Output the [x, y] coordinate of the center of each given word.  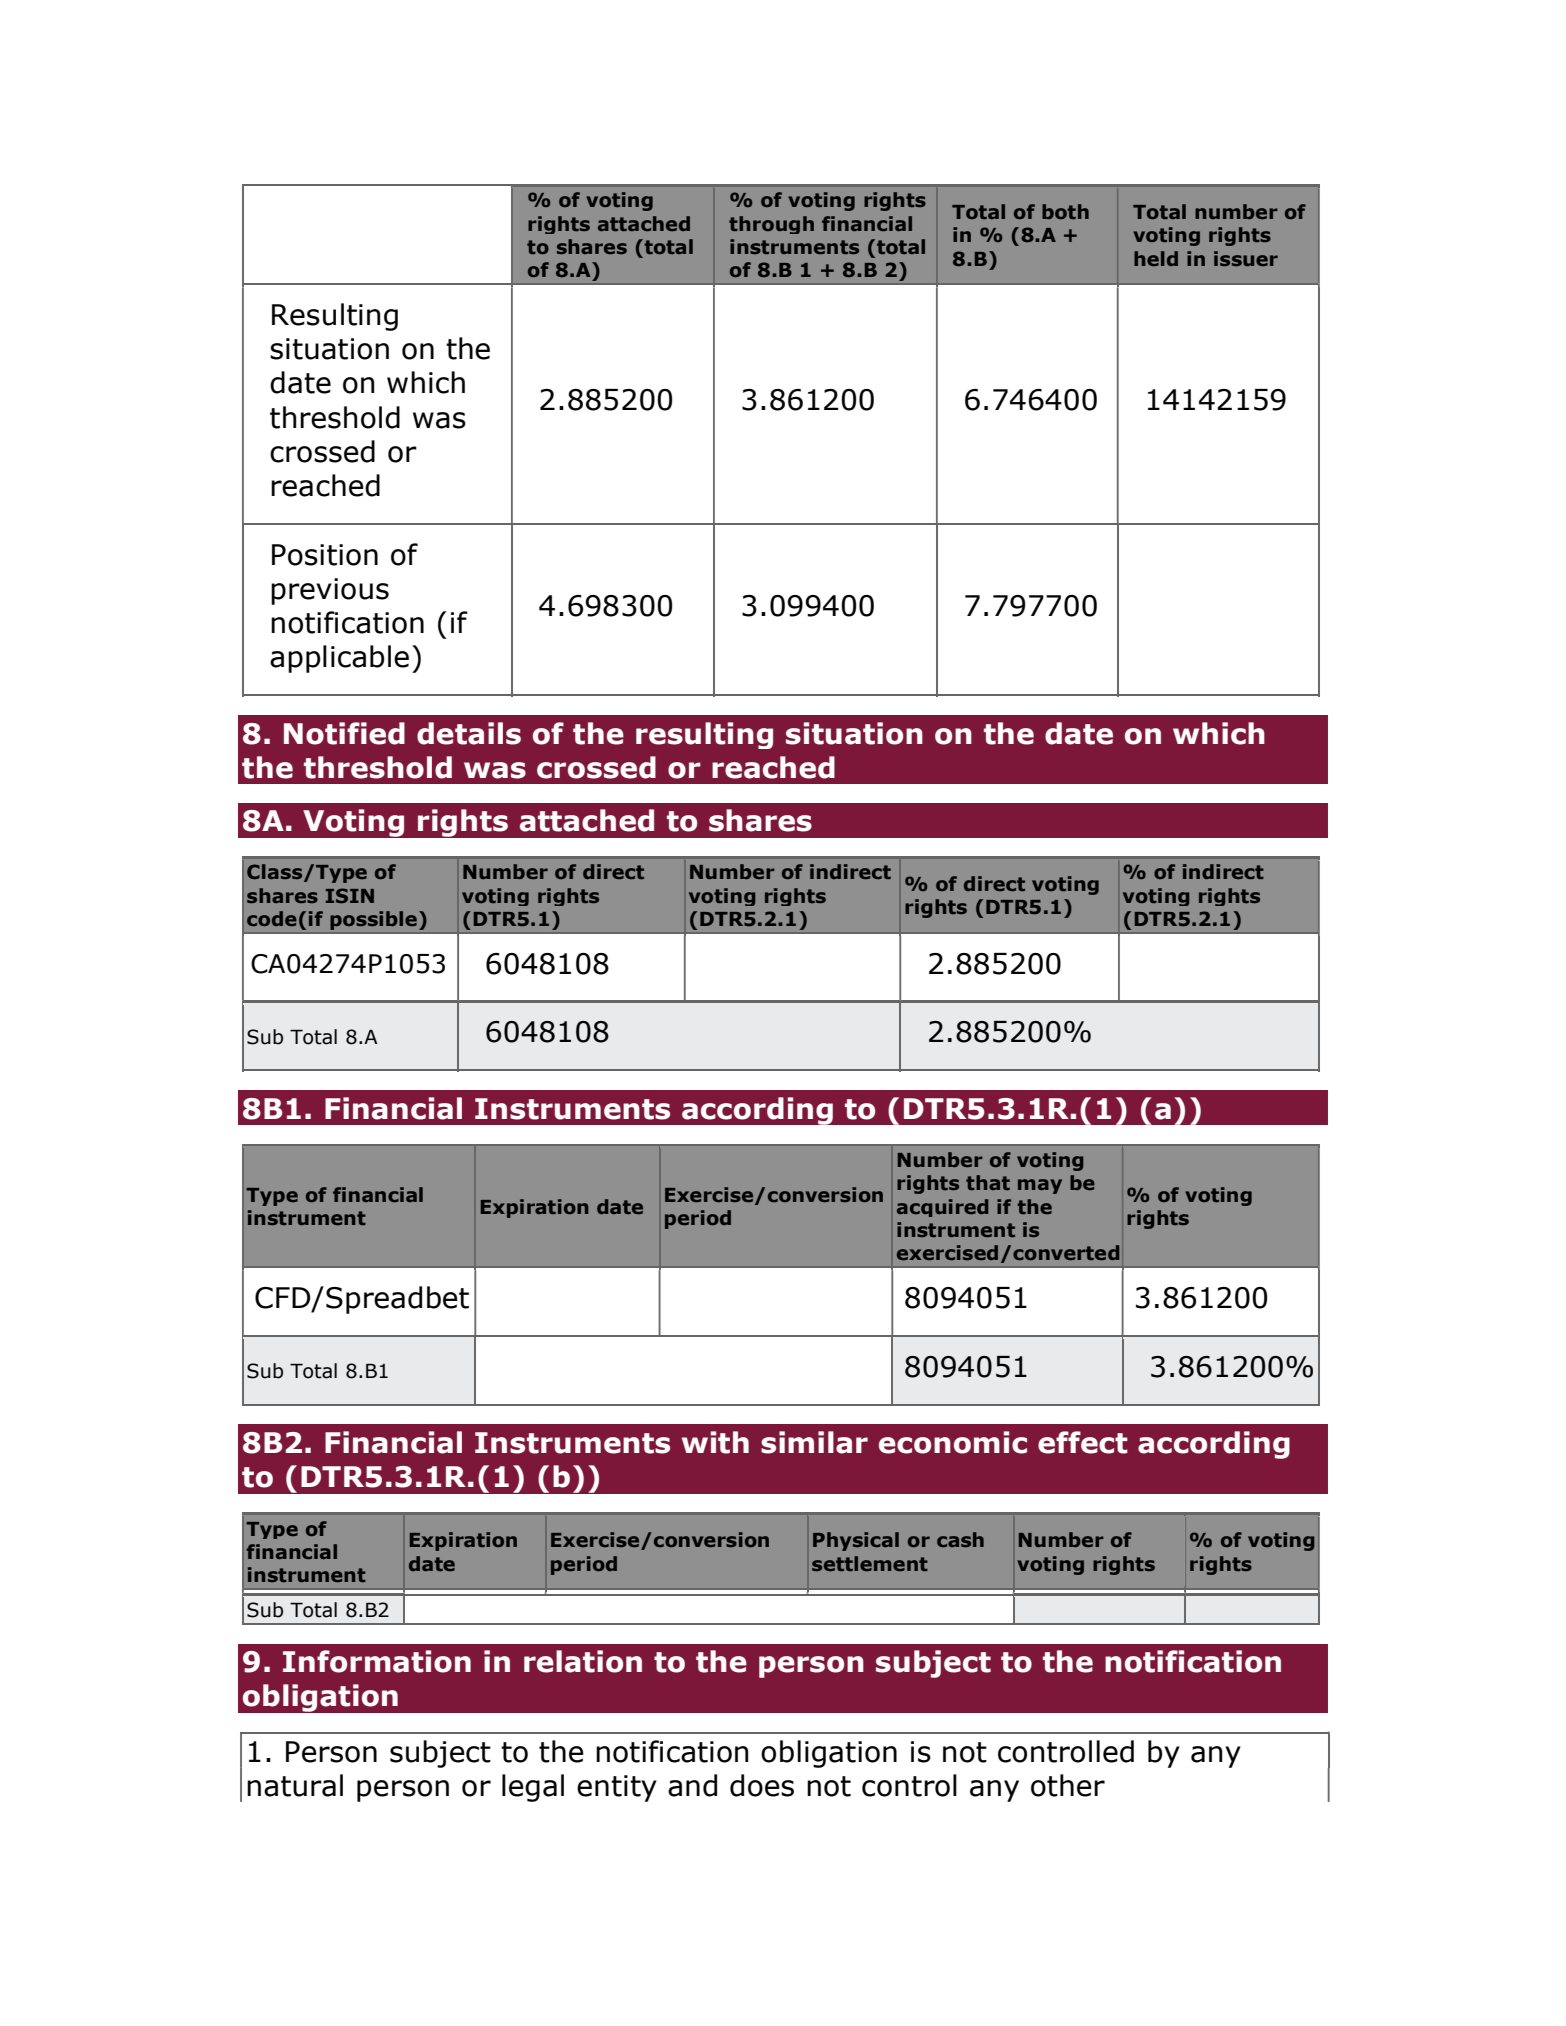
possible [374, 920]
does [762, 1785]
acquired [942, 1208]
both [1065, 211]
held [1156, 258]
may [1040, 1186]
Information [377, 1661]
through [771, 225]
